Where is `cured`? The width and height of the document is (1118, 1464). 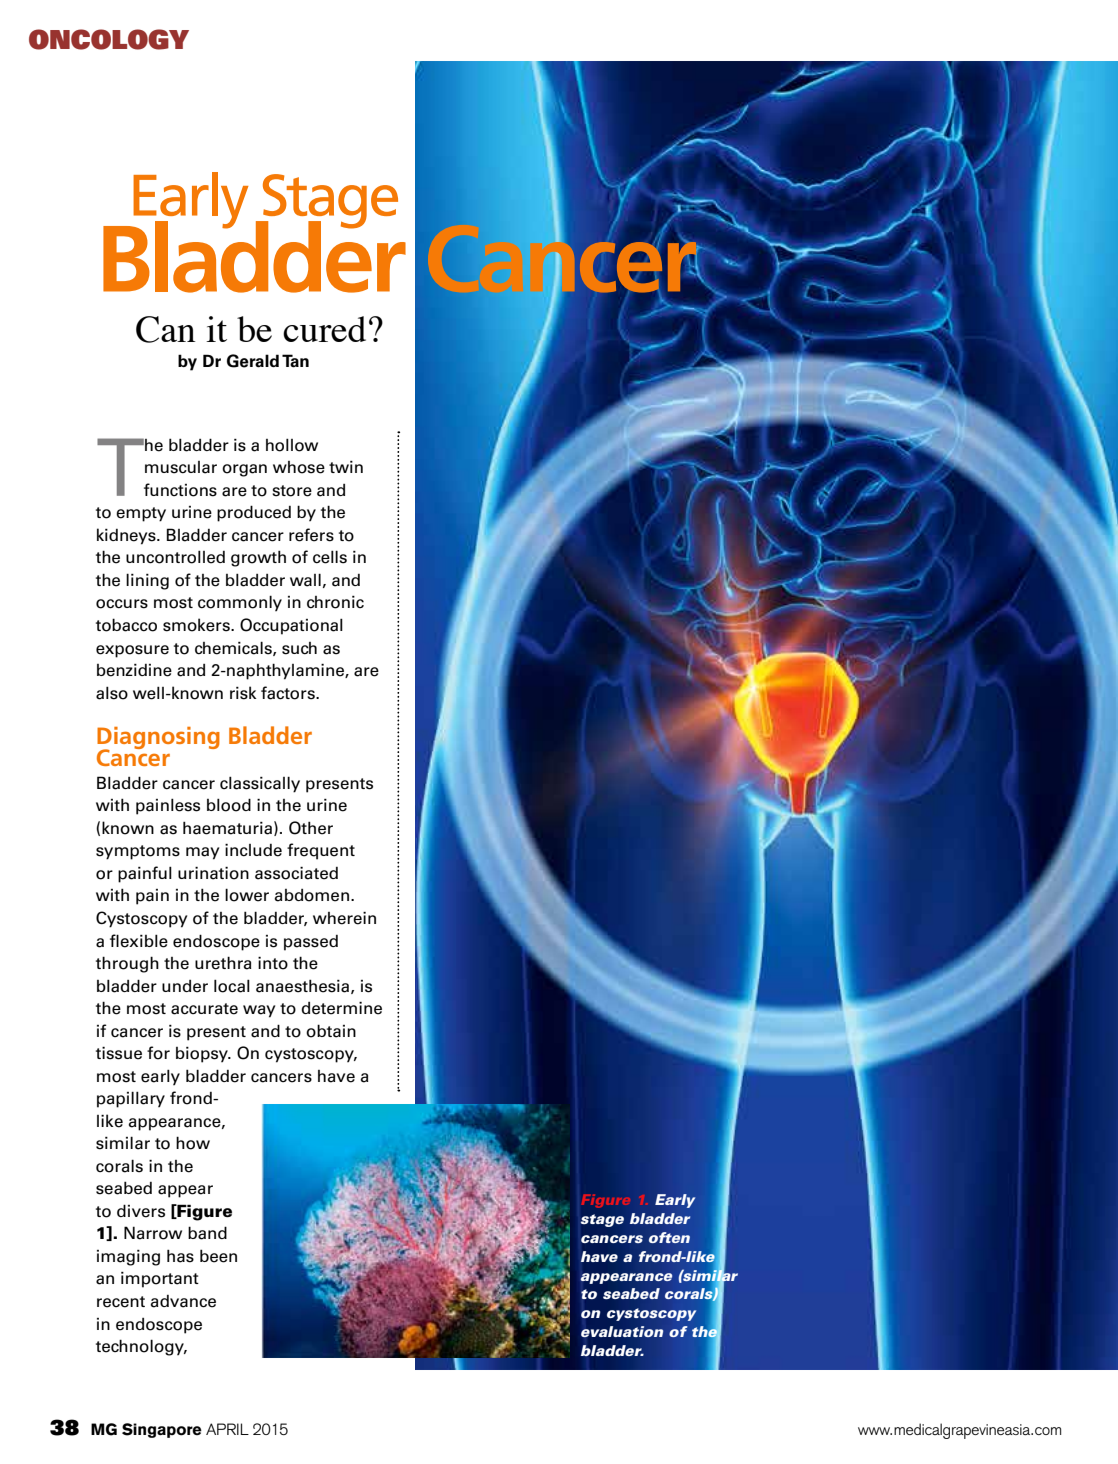
cured is located at coordinates (324, 329).
